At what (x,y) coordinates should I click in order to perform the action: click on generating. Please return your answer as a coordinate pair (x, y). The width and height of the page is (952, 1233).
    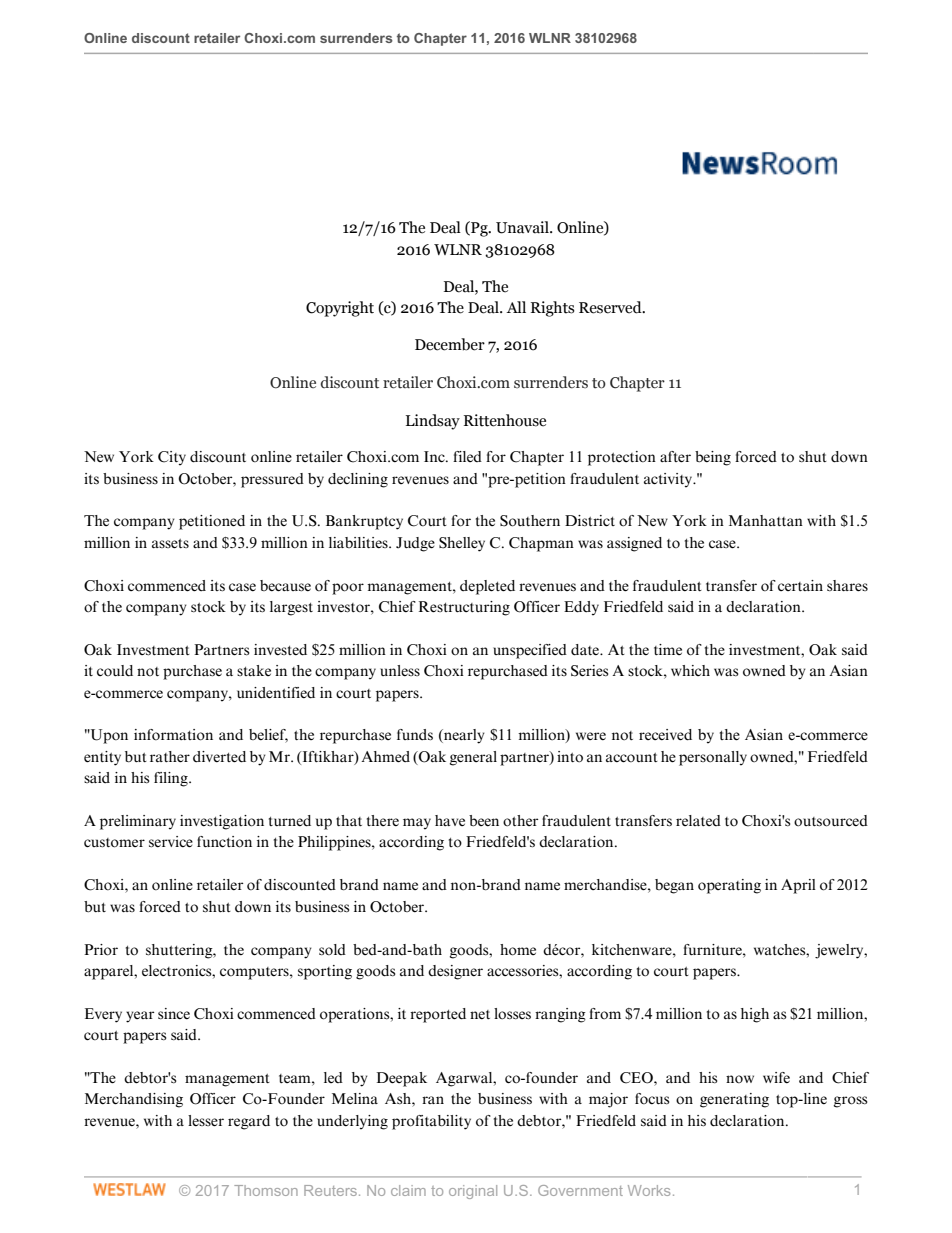
    Looking at the image, I should click on (734, 1100).
